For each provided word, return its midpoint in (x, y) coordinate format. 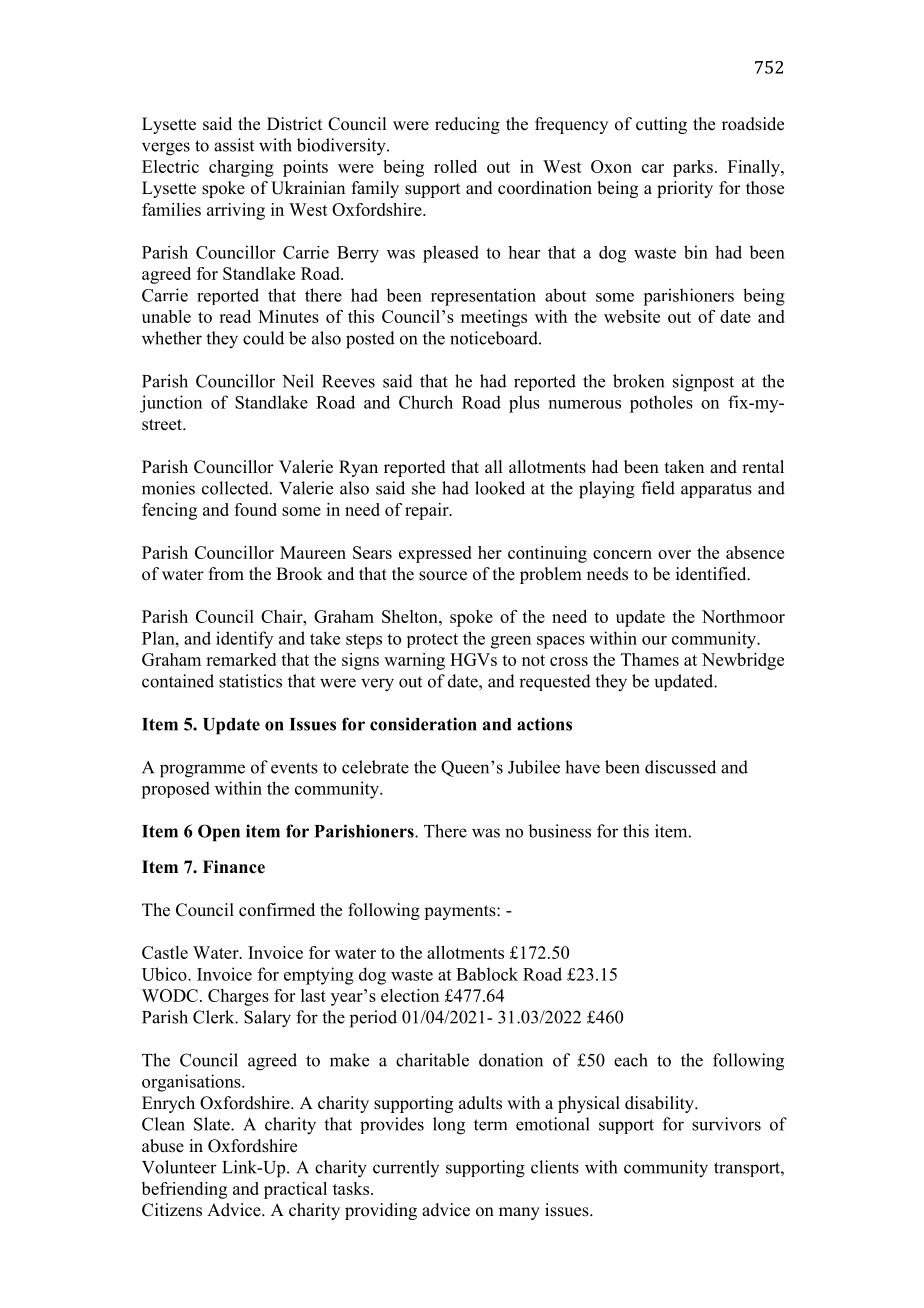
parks (693, 168)
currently (406, 1168)
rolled (455, 166)
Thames (650, 659)
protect (432, 640)
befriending (184, 1190)
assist (234, 145)
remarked (241, 659)
